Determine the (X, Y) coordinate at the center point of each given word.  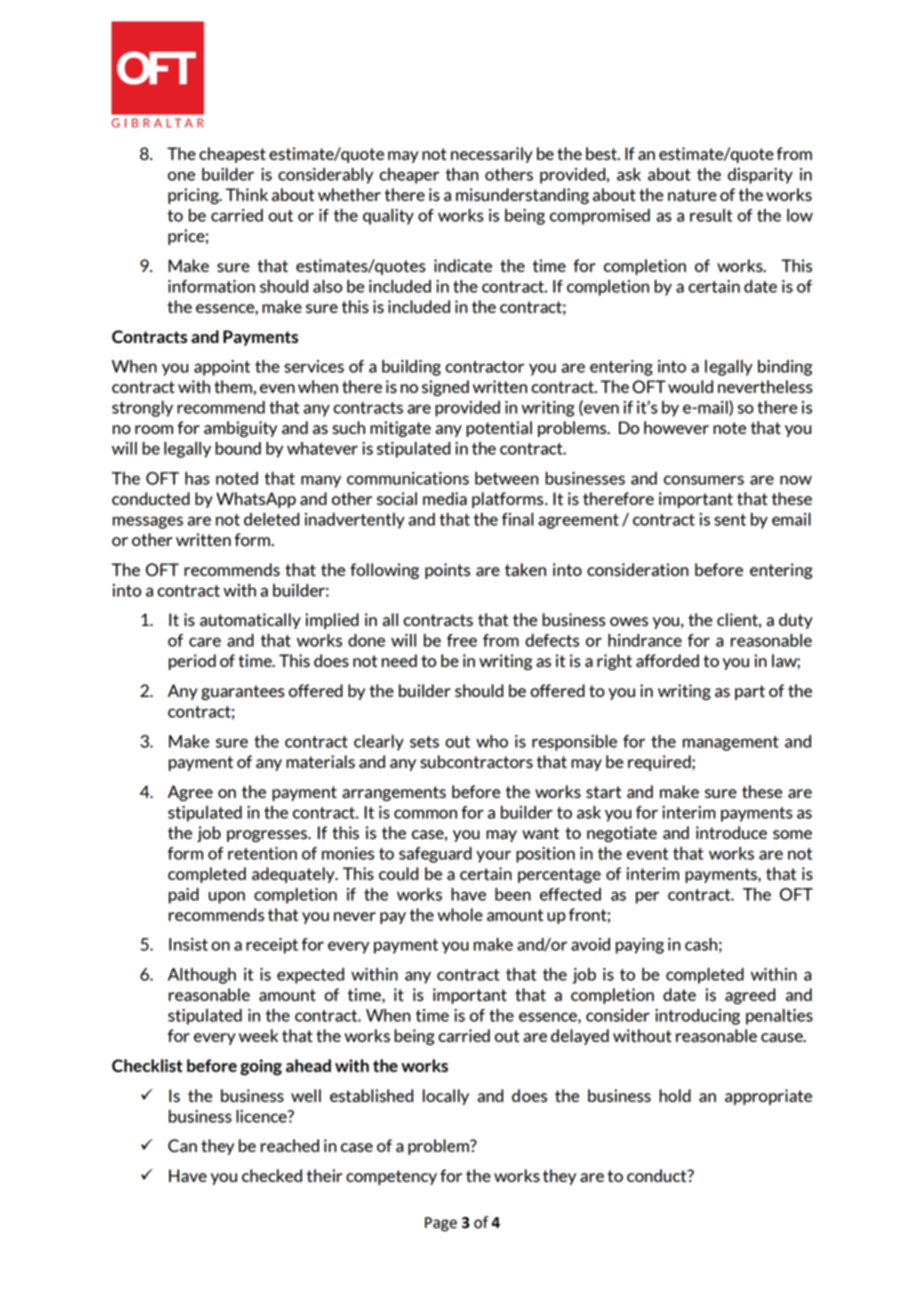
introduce (731, 832)
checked (272, 1175)
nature (692, 195)
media (445, 498)
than (462, 174)
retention (262, 853)
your (493, 856)
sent (730, 520)
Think (247, 194)
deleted (271, 519)
